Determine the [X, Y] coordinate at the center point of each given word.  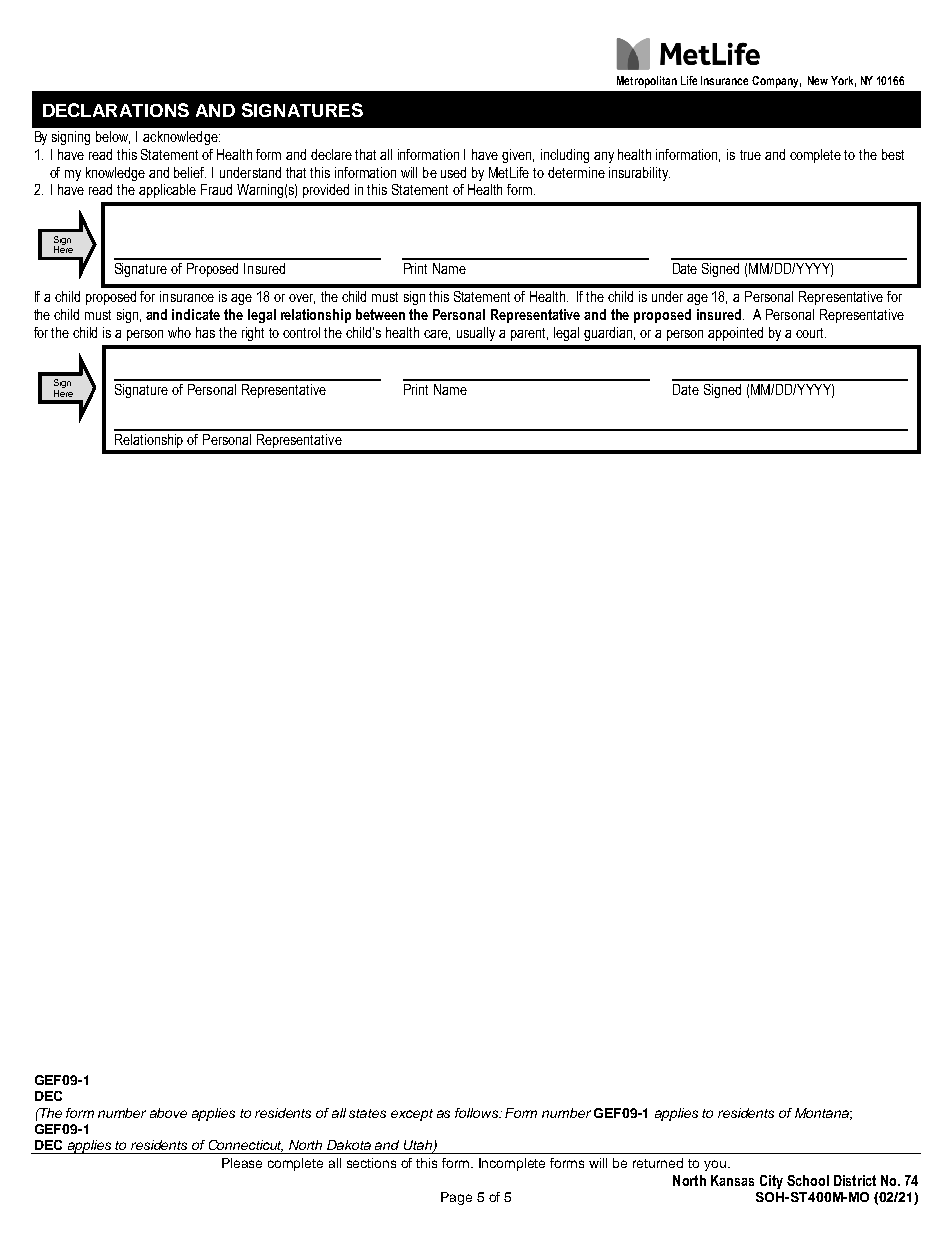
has [205, 332]
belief [190, 172]
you [715, 1165]
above [168, 1113]
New [818, 80]
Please [242, 1163]
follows [477, 1113]
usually [476, 334]
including [565, 156]
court [811, 333]
